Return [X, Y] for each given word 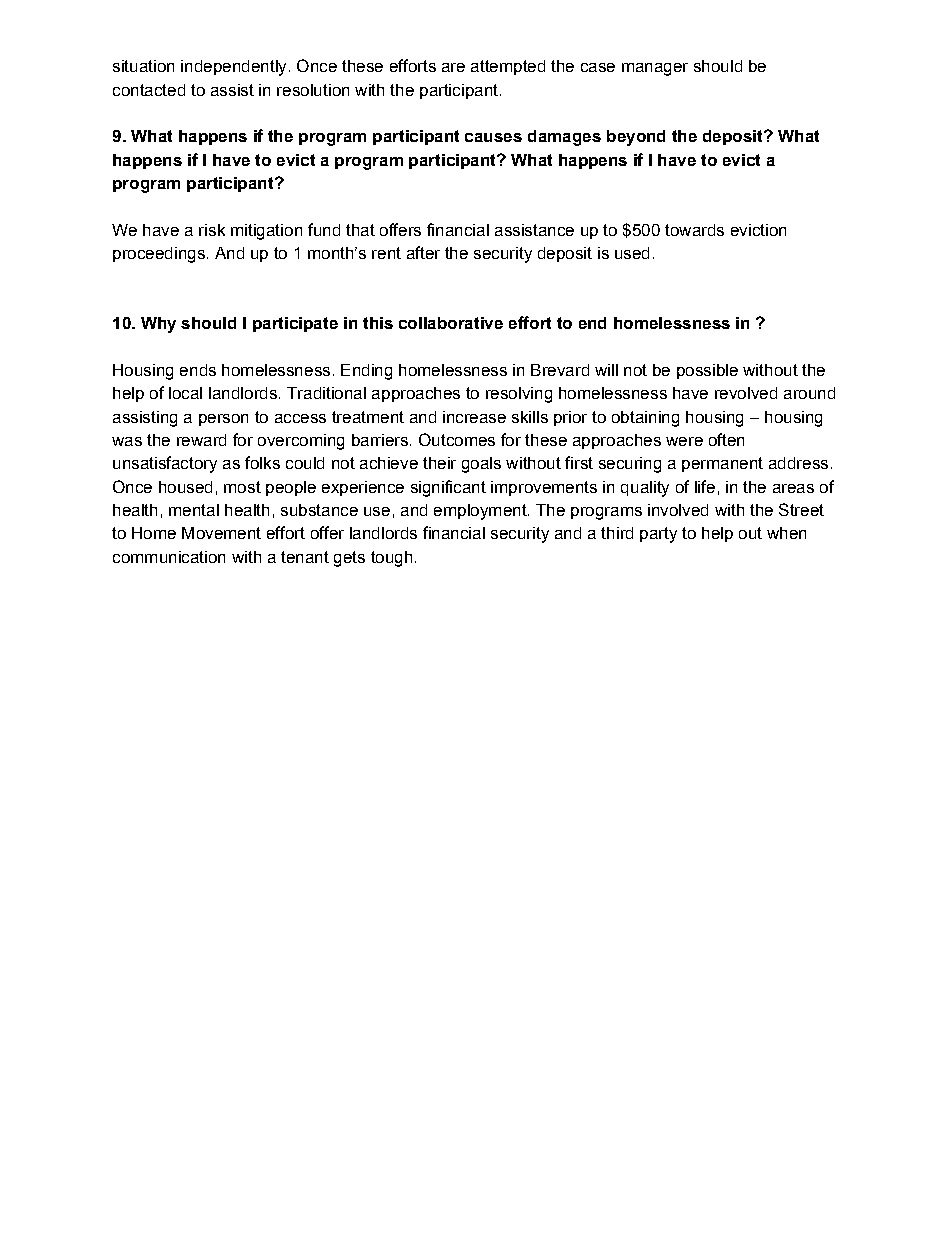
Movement [221, 533]
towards [694, 230]
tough [391, 559]
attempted [508, 67]
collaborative [451, 323]
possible [707, 371]
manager [655, 69]
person [223, 420]
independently [233, 68]
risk [212, 230]
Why [158, 325]
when [786, 533]
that [360, 230]
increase [474, 417]
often [726, 439]
